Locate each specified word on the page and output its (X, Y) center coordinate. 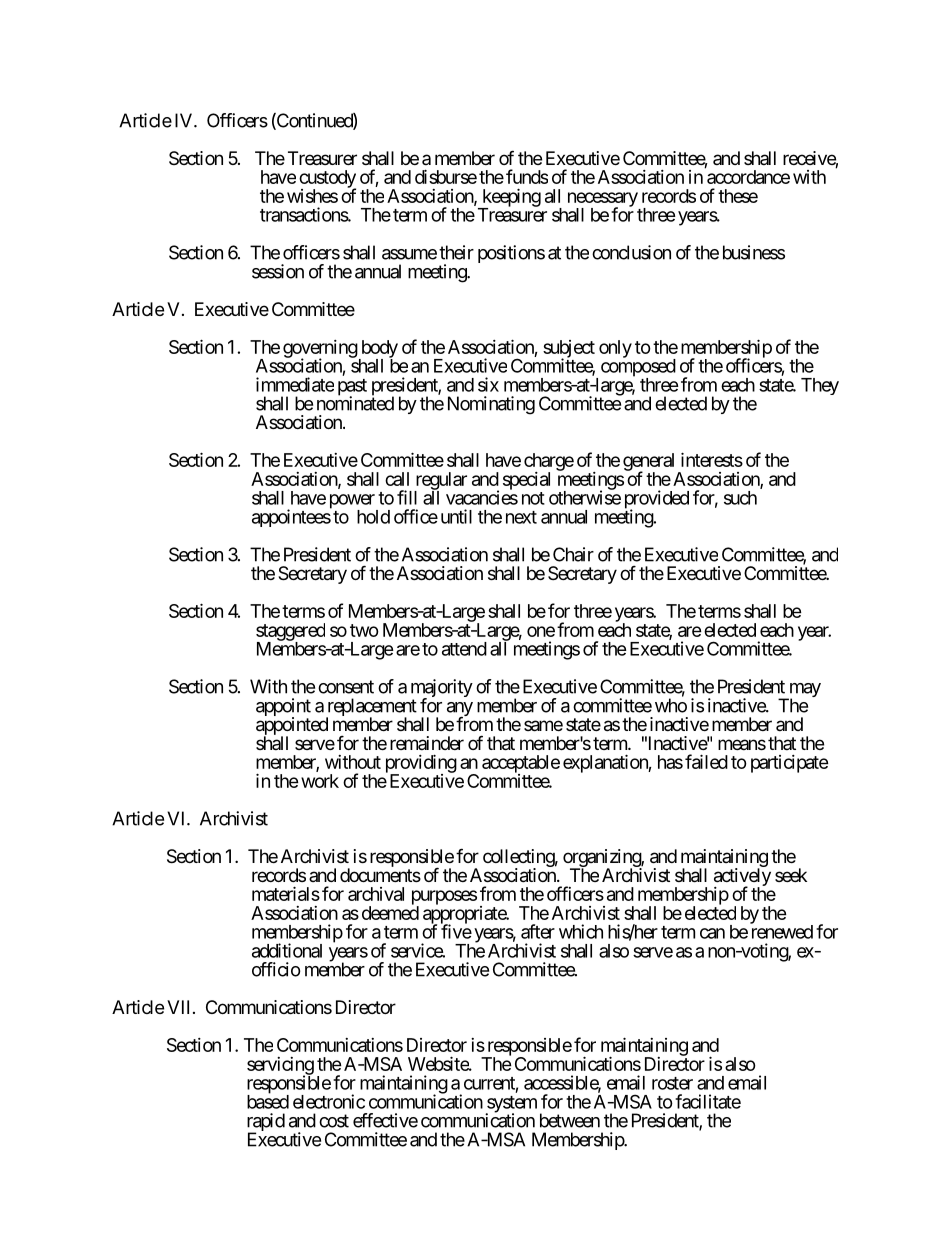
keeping (510, 198)
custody (327, 180)
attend (464, 649)
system (511, 1105)
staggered (290, 633)
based (268, 1101)
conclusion (631, 252)
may (803, 691)
